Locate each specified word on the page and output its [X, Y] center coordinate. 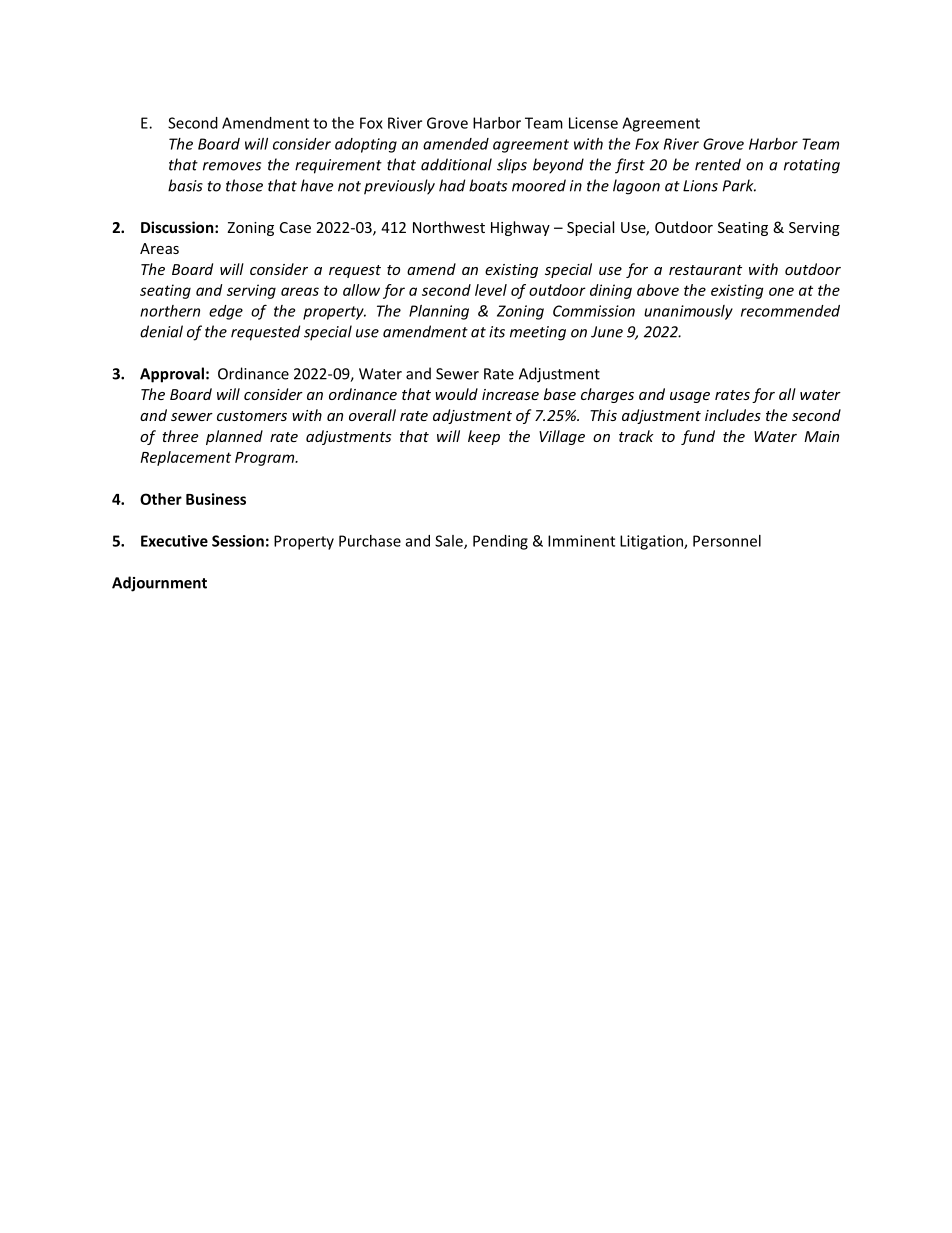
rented [718, 164]
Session [238, 541]
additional [456, 164]
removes [232, 166]
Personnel [727, 541]
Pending [500, 542]
